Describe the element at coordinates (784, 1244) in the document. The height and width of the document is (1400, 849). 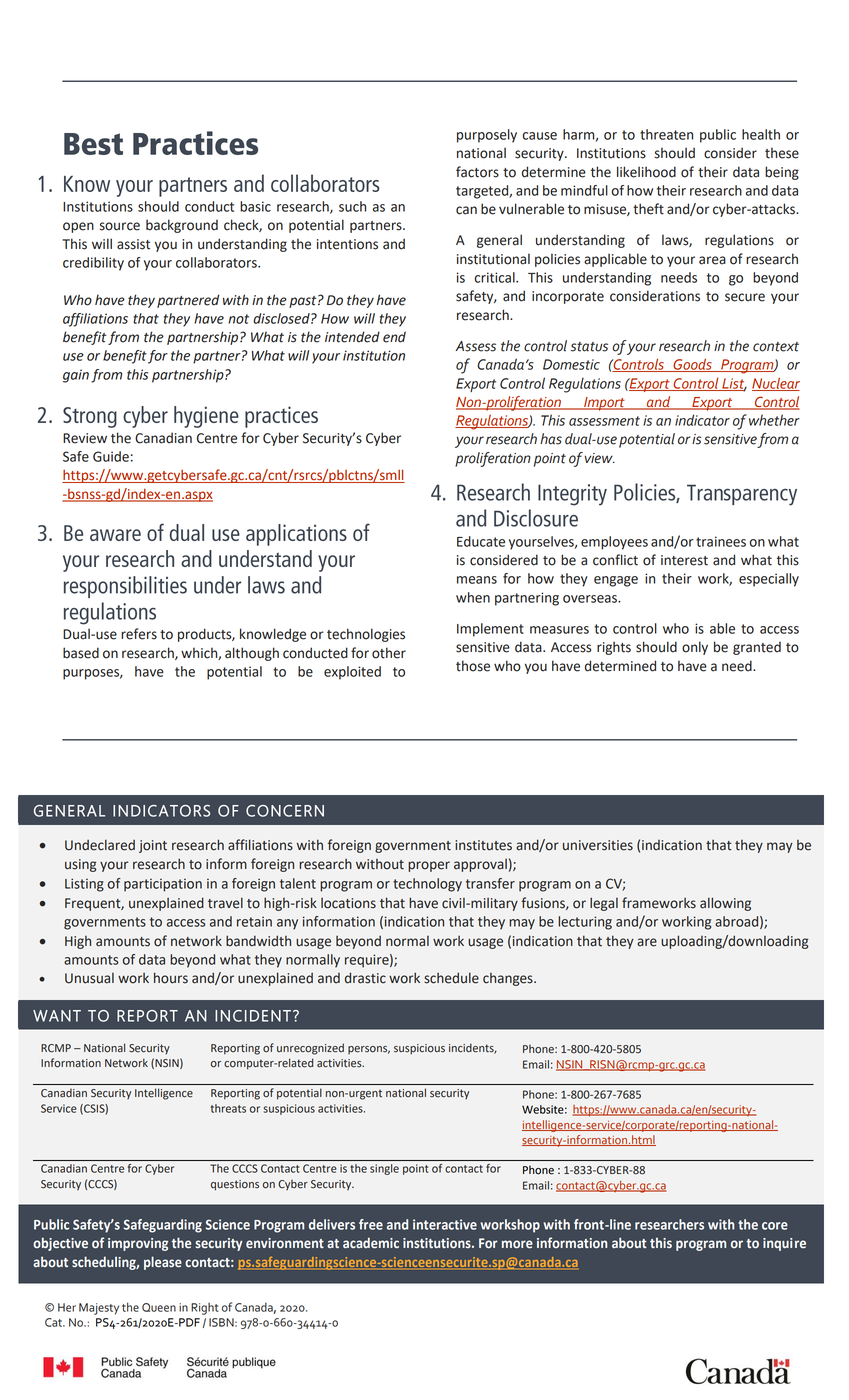
I see `inquire` at that location.
